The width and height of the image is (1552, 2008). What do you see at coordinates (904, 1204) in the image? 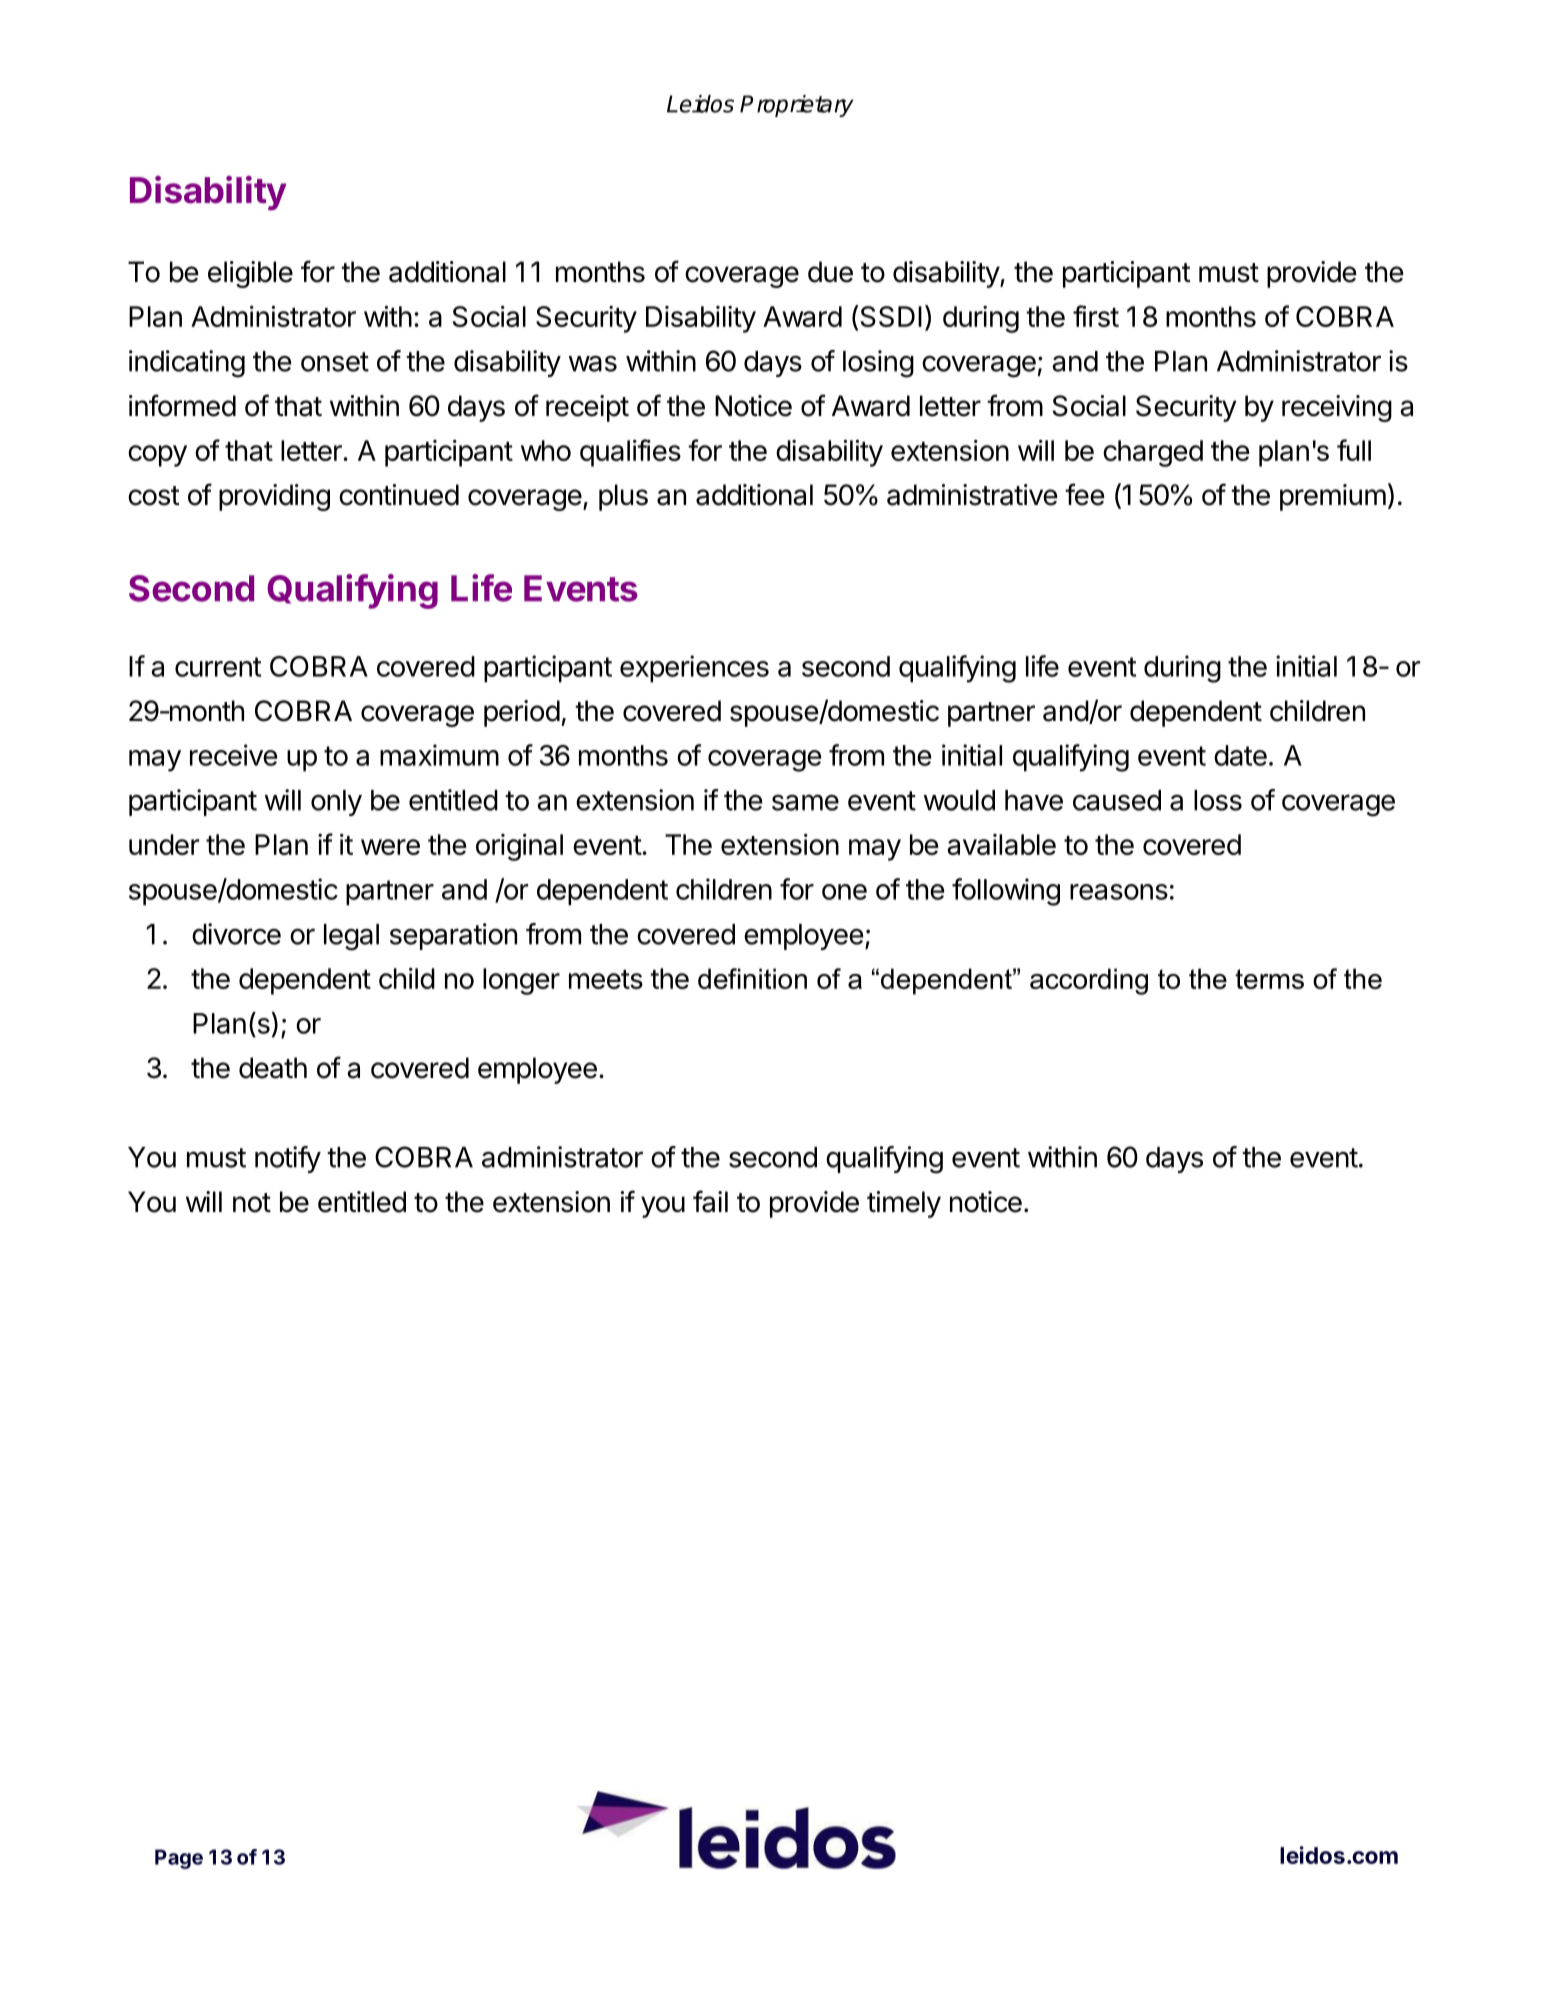
I see `timely` at bounding box center [904, 1204].
